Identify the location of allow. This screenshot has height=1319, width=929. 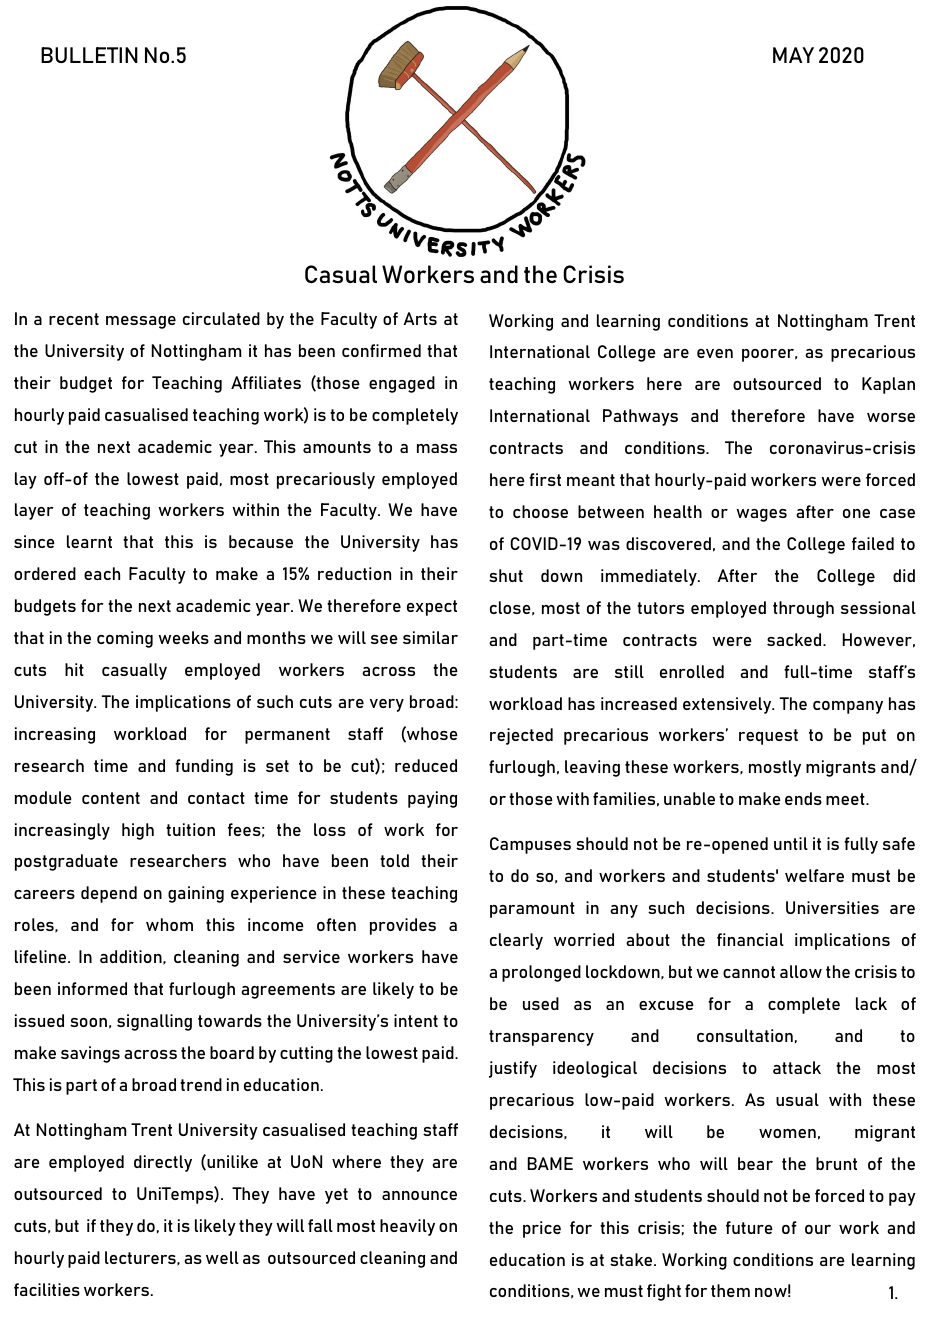
(801, 971).
